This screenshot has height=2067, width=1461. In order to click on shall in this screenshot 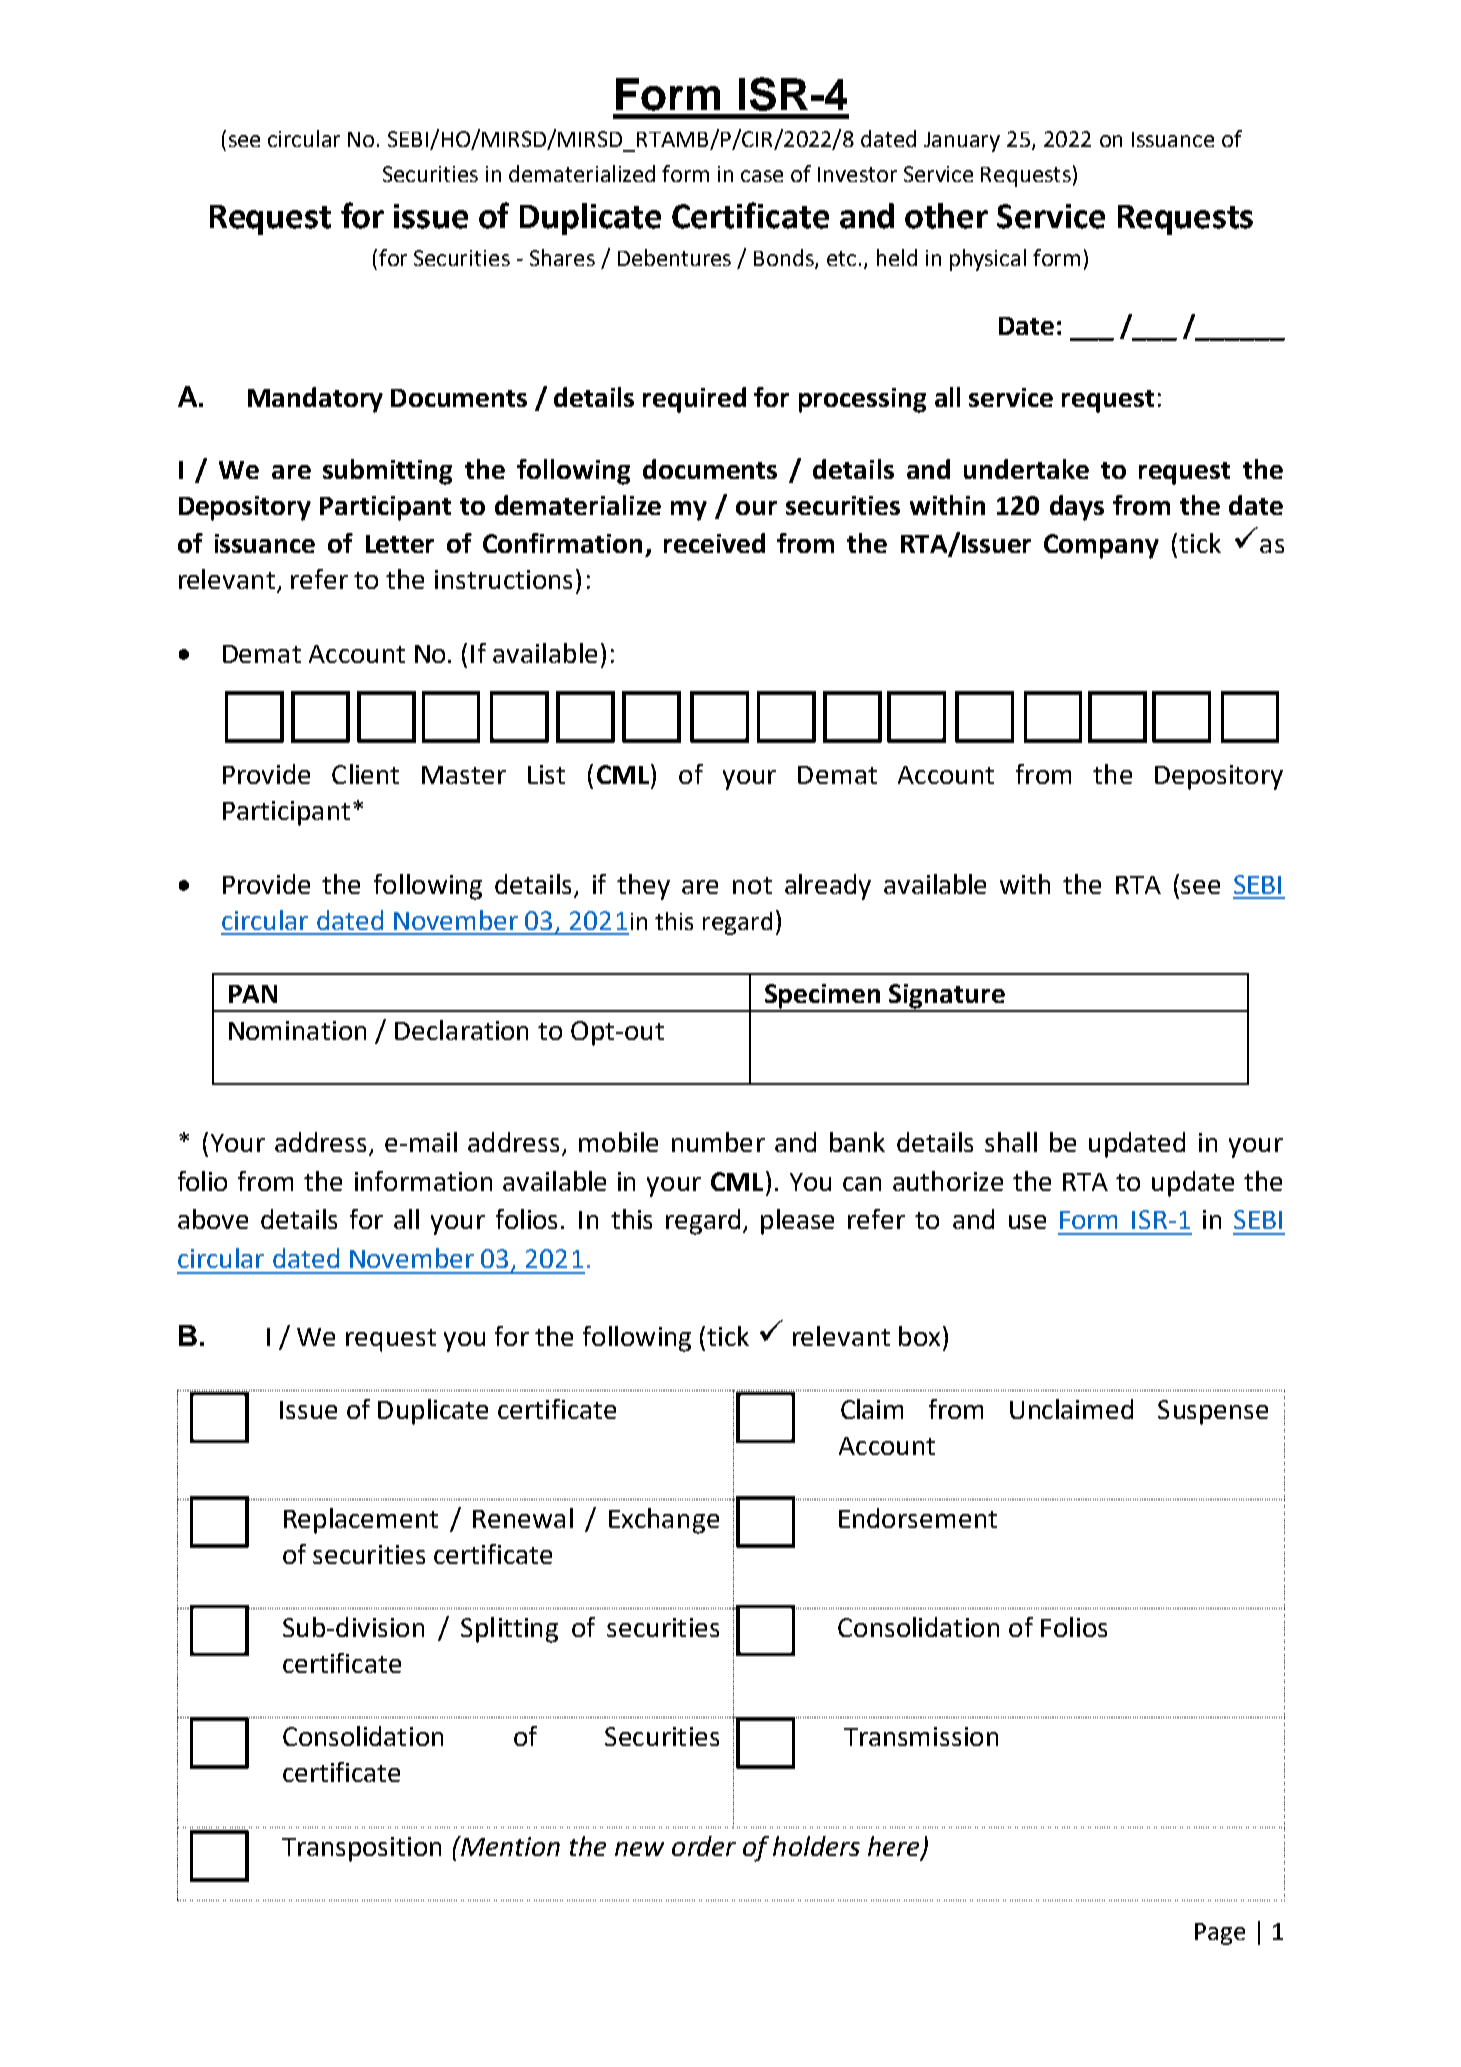, I will do `click(1011, 1142)`.
